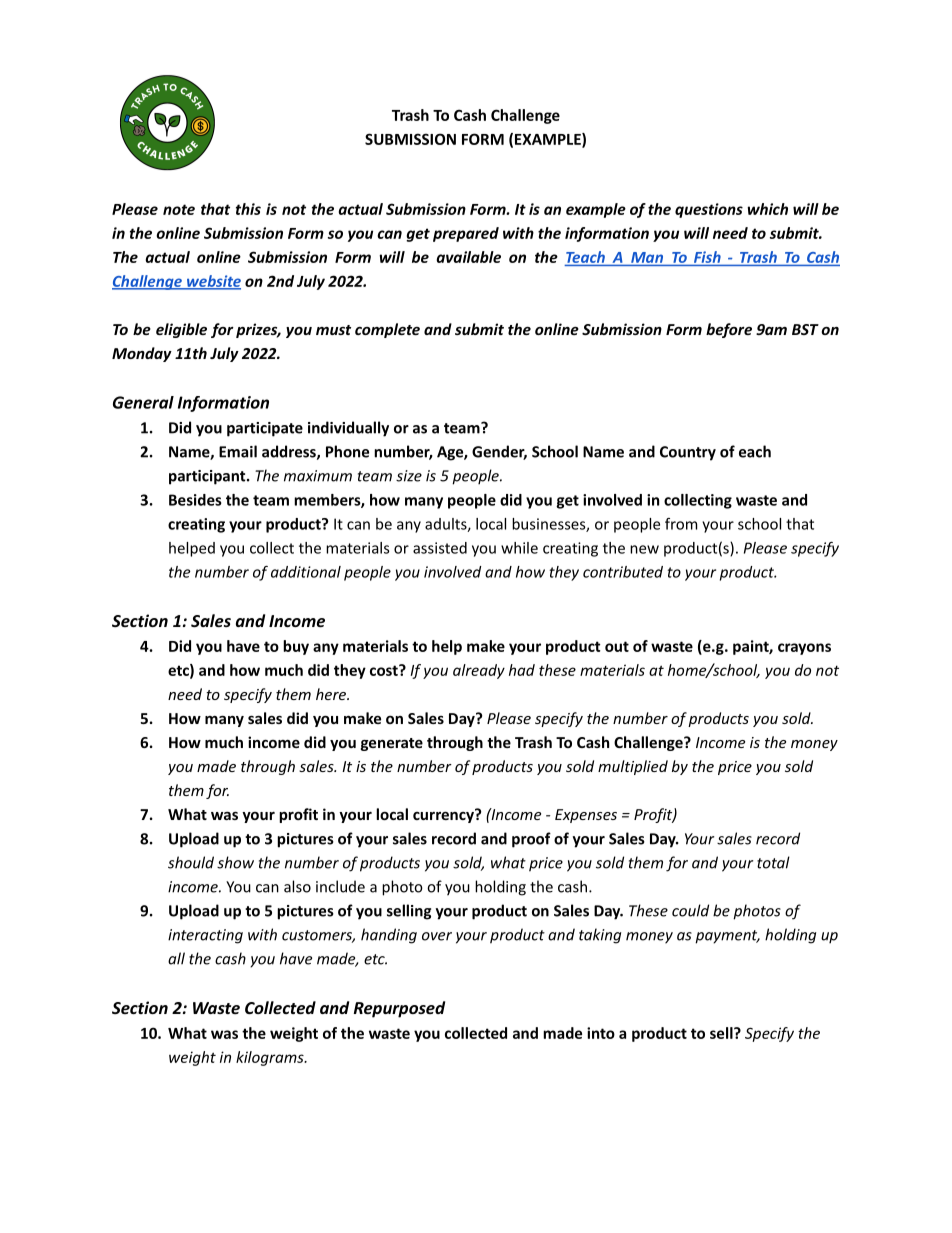 The image size is (952, 1233). What do you see at coordinates (707, 257) in the screenshot?
I see `Fish` at bounding box center [707, 257].
